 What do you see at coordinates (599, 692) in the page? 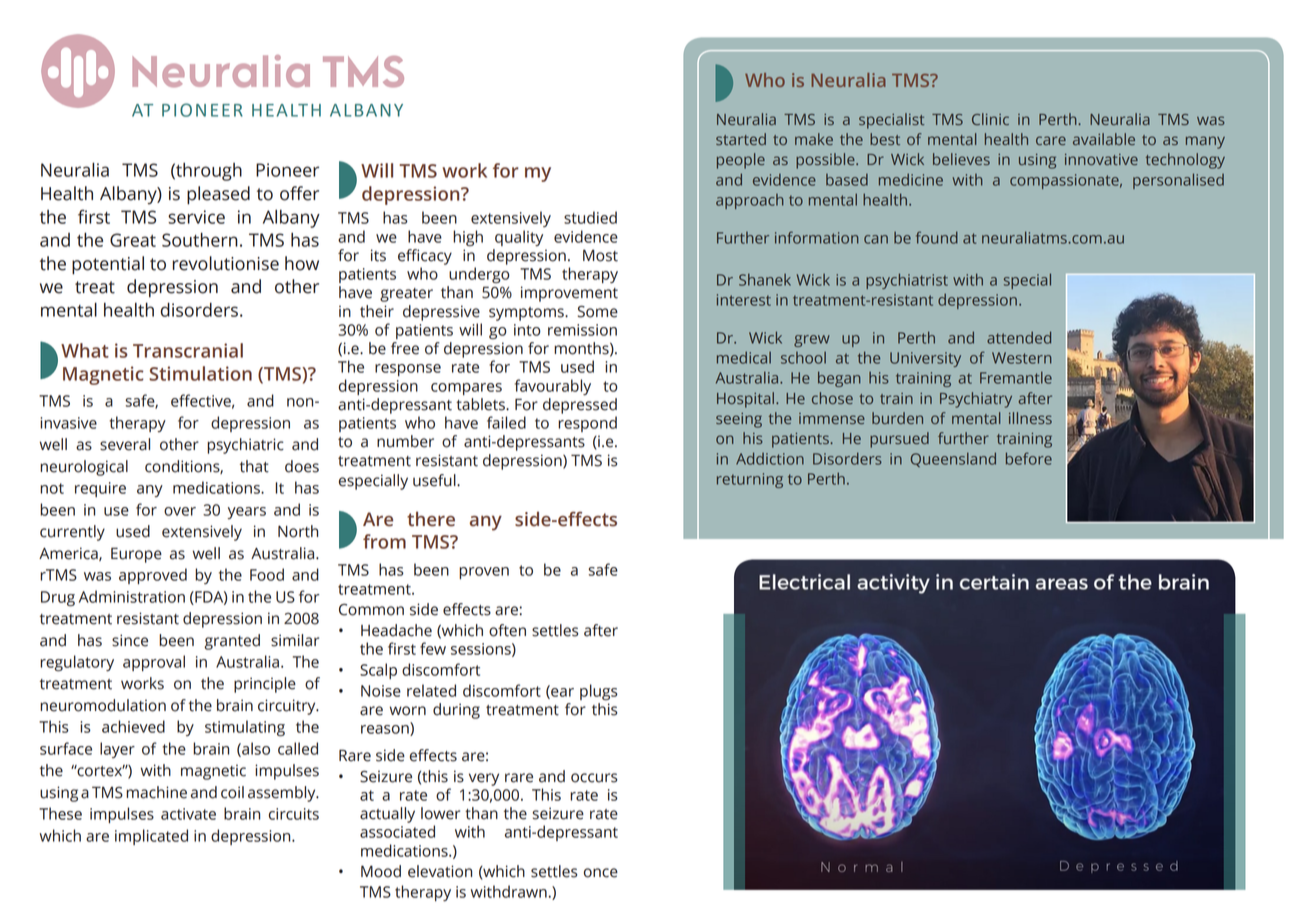
I see `plugs` at bounding box center [599, 692].
